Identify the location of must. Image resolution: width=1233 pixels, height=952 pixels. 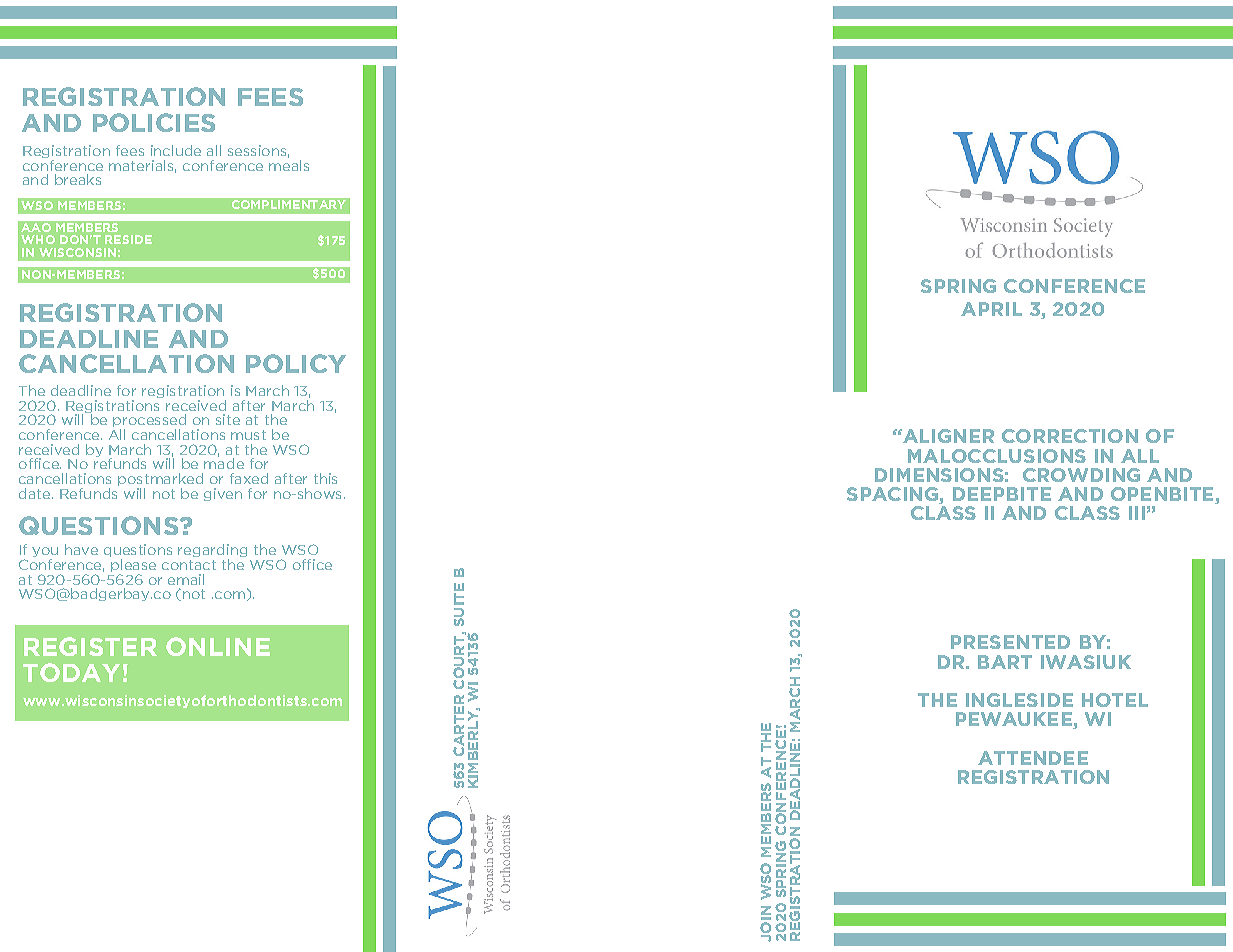
(248, 435).
